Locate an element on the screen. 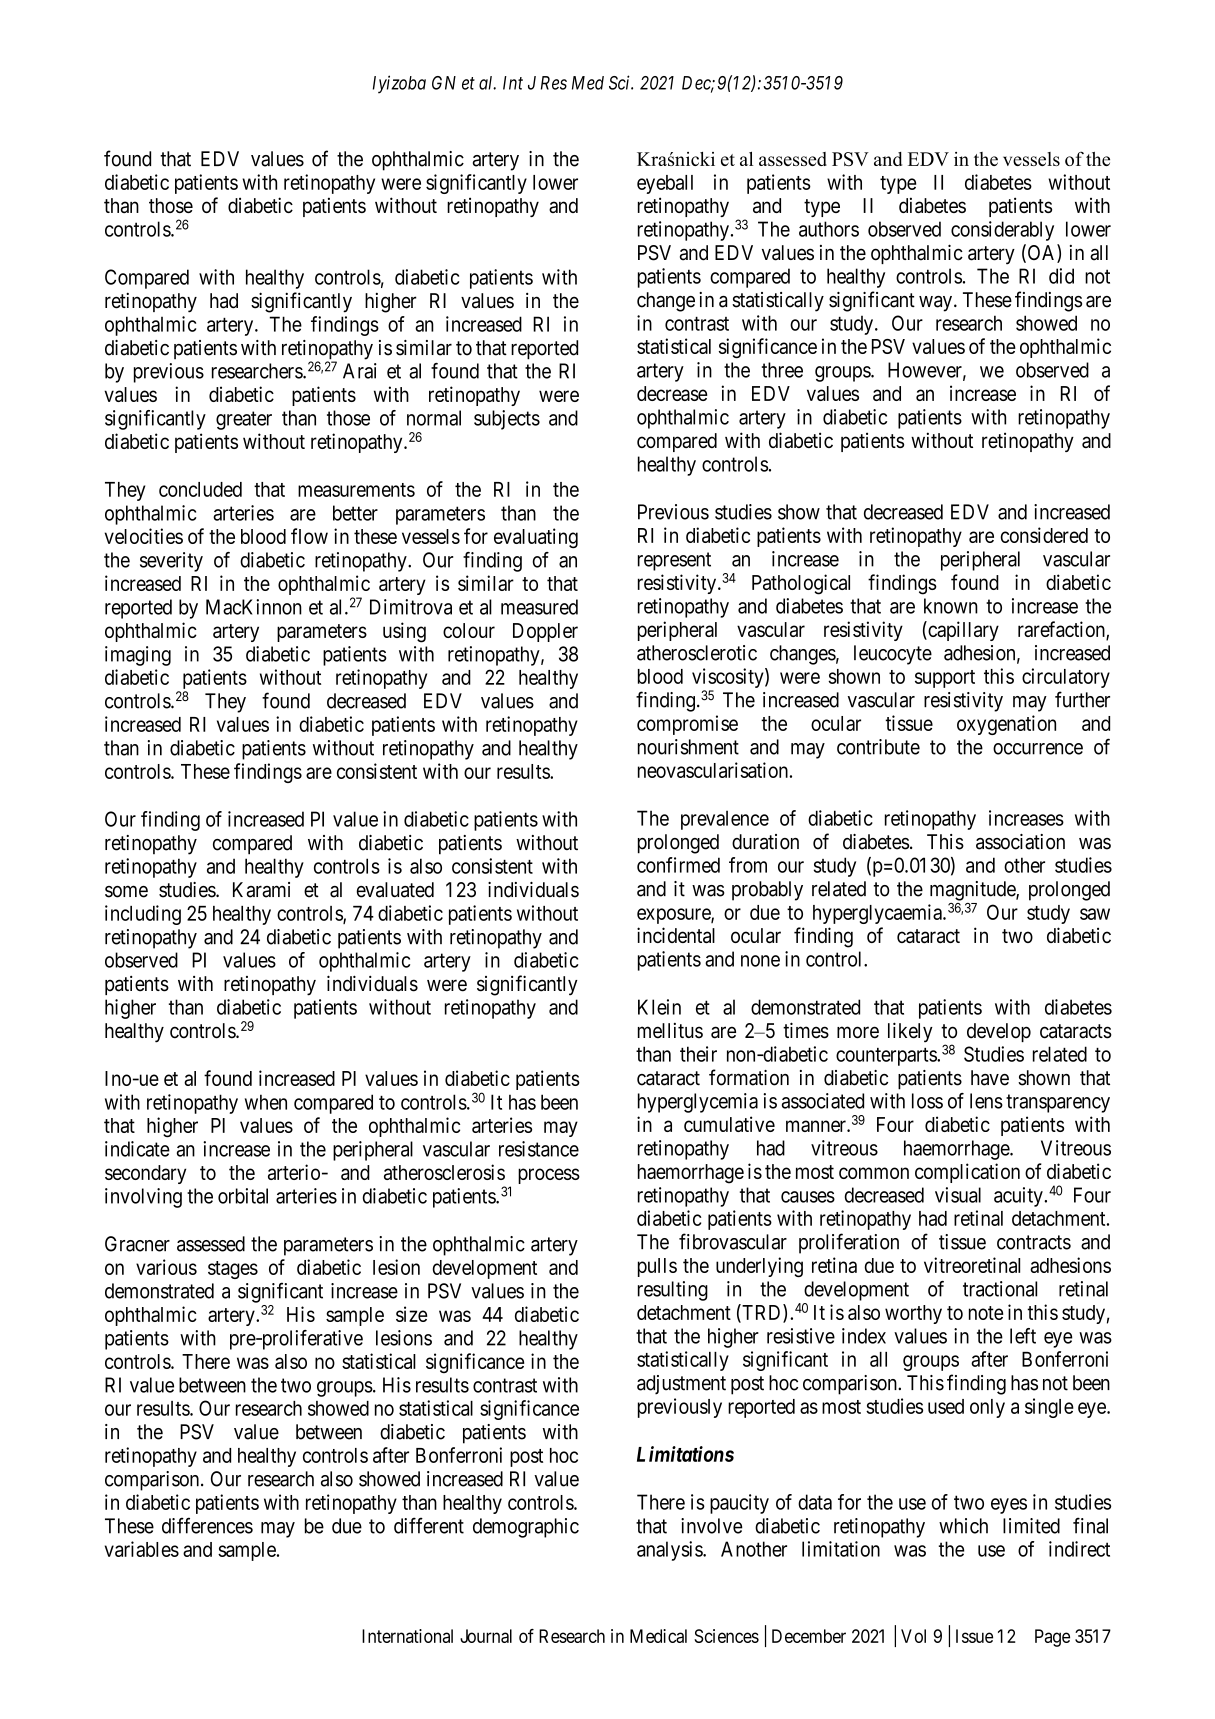  greater is located at coordinates (244, 420).
